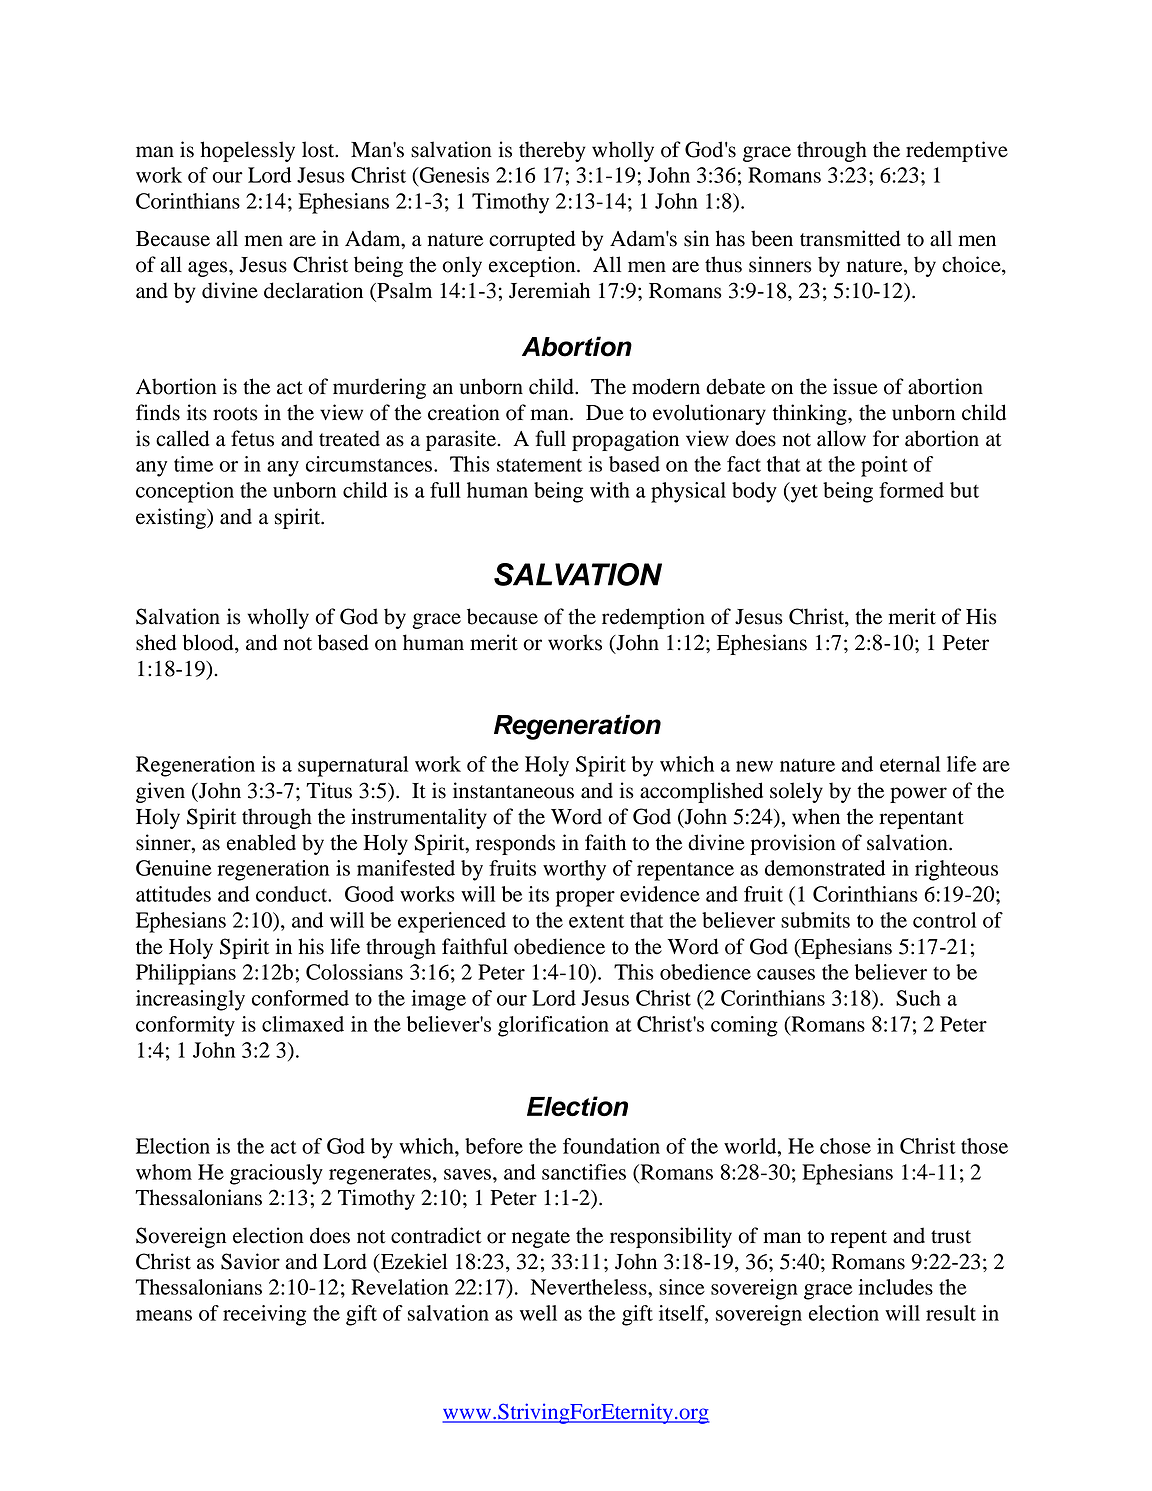 Image resolution: width=1152 pixels, height=1491 pixels. I want to click on but, so click(964, 490).
